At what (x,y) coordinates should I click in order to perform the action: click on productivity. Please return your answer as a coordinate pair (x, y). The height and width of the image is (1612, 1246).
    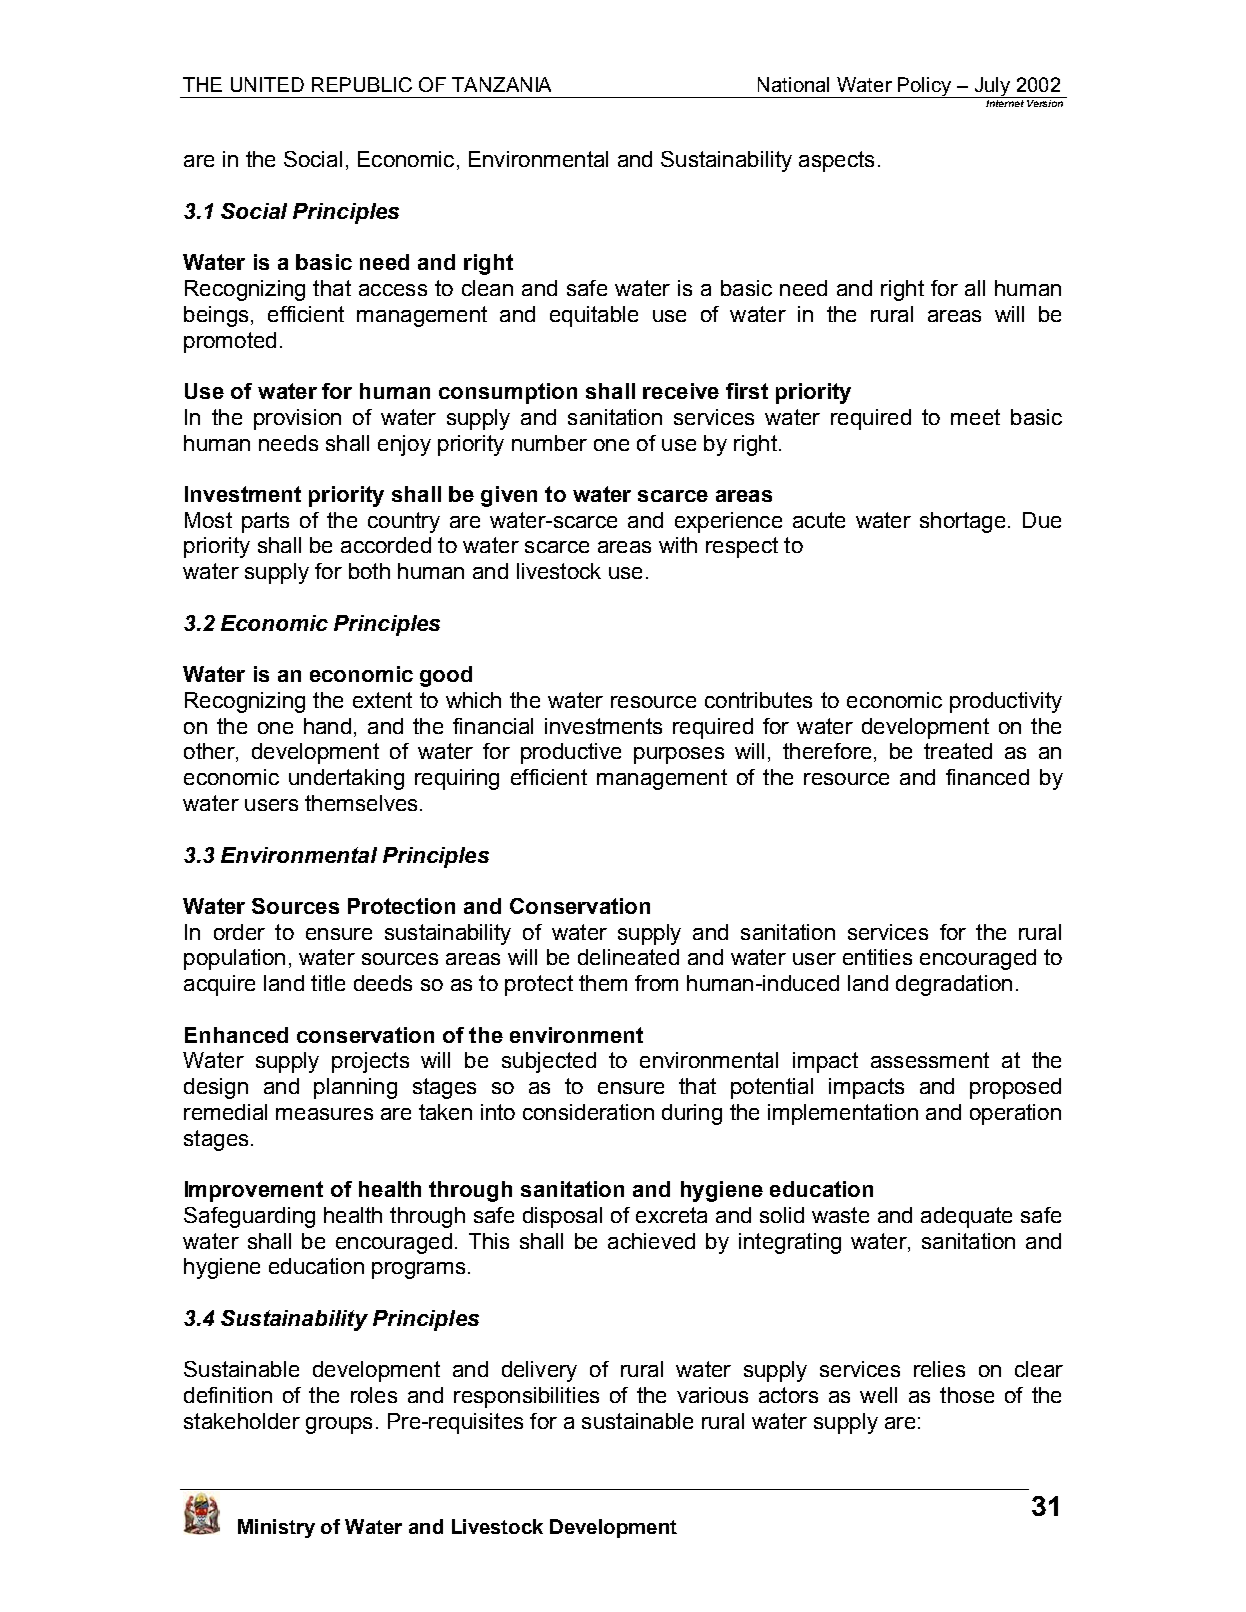
    Looking at the image, I should click on (1006, 702).
